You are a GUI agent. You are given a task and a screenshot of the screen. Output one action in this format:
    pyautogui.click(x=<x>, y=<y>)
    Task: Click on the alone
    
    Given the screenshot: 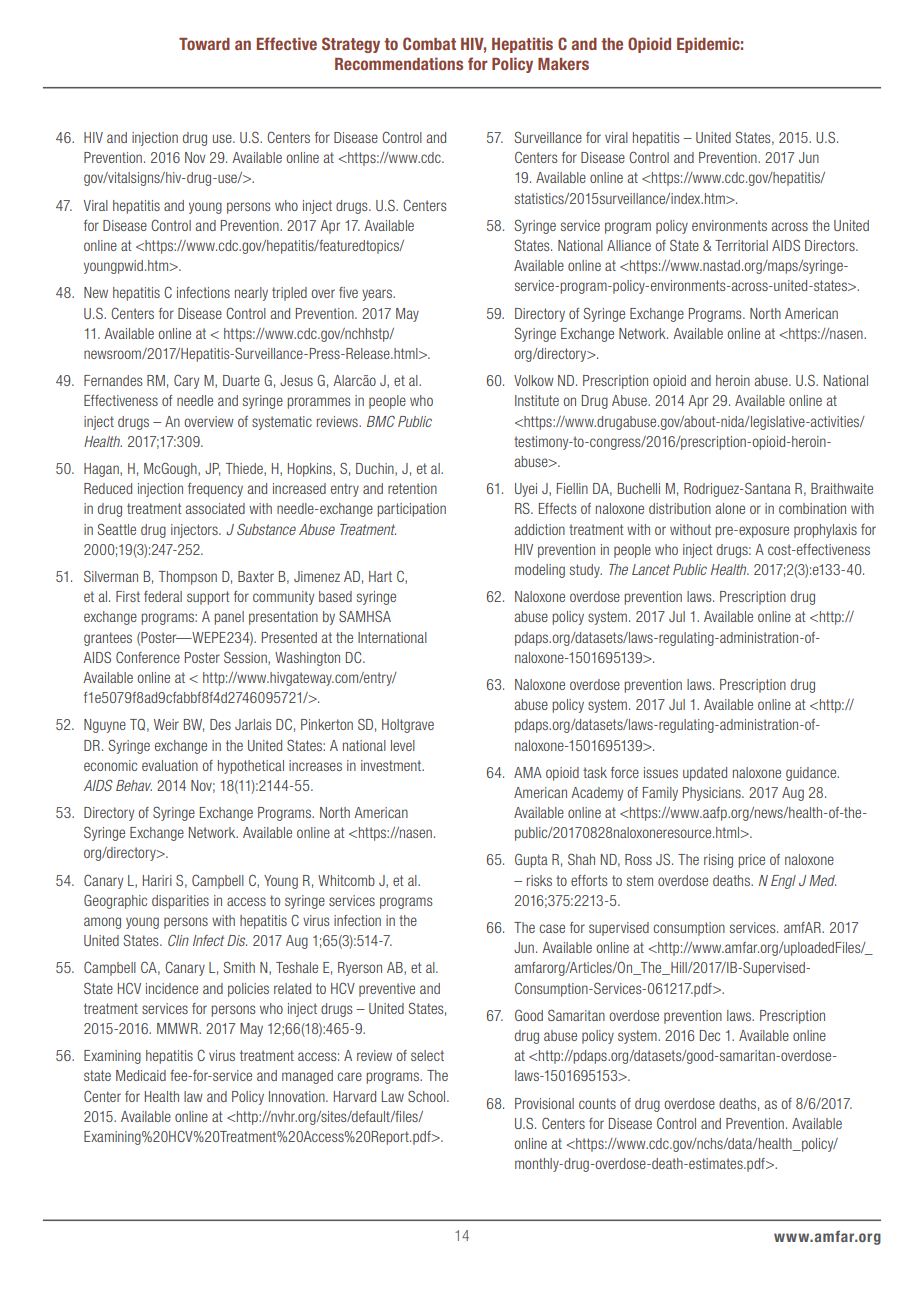 What is the action you would take?
    pyautogui.click(x=730, y=508)
